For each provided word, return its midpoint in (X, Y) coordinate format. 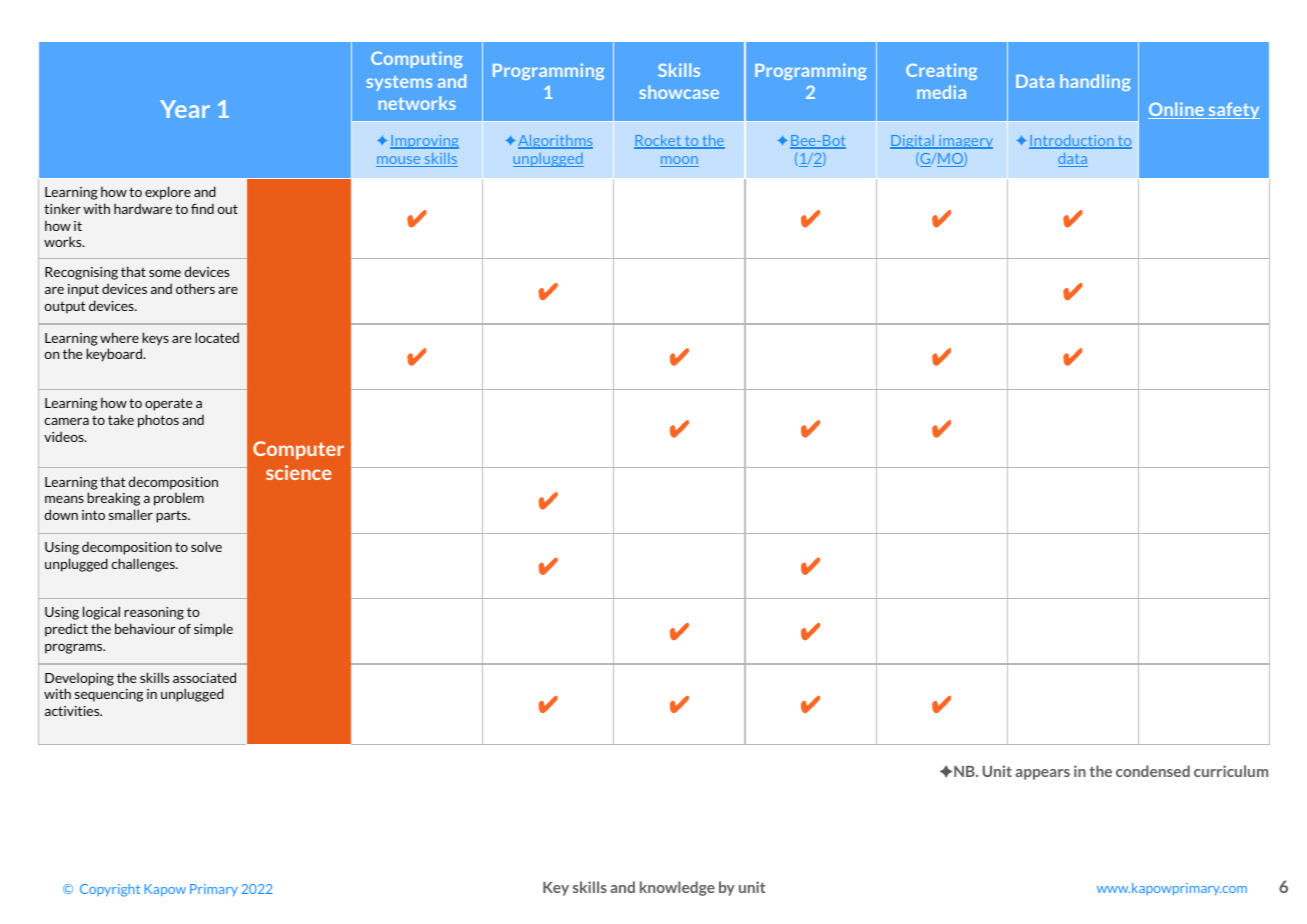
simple (213, 630)
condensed (1153, 771)
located (217, 337)
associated (204, 677)
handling (1095, 82)
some (165, 273)
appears (1043, 774)
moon (679, 161)
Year (185, 109)
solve (206, 546)
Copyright (110, 890)
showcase (679, 92)
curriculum (1231, 771)
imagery (965, 142)
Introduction (1072, 142)
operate (168, 404)
